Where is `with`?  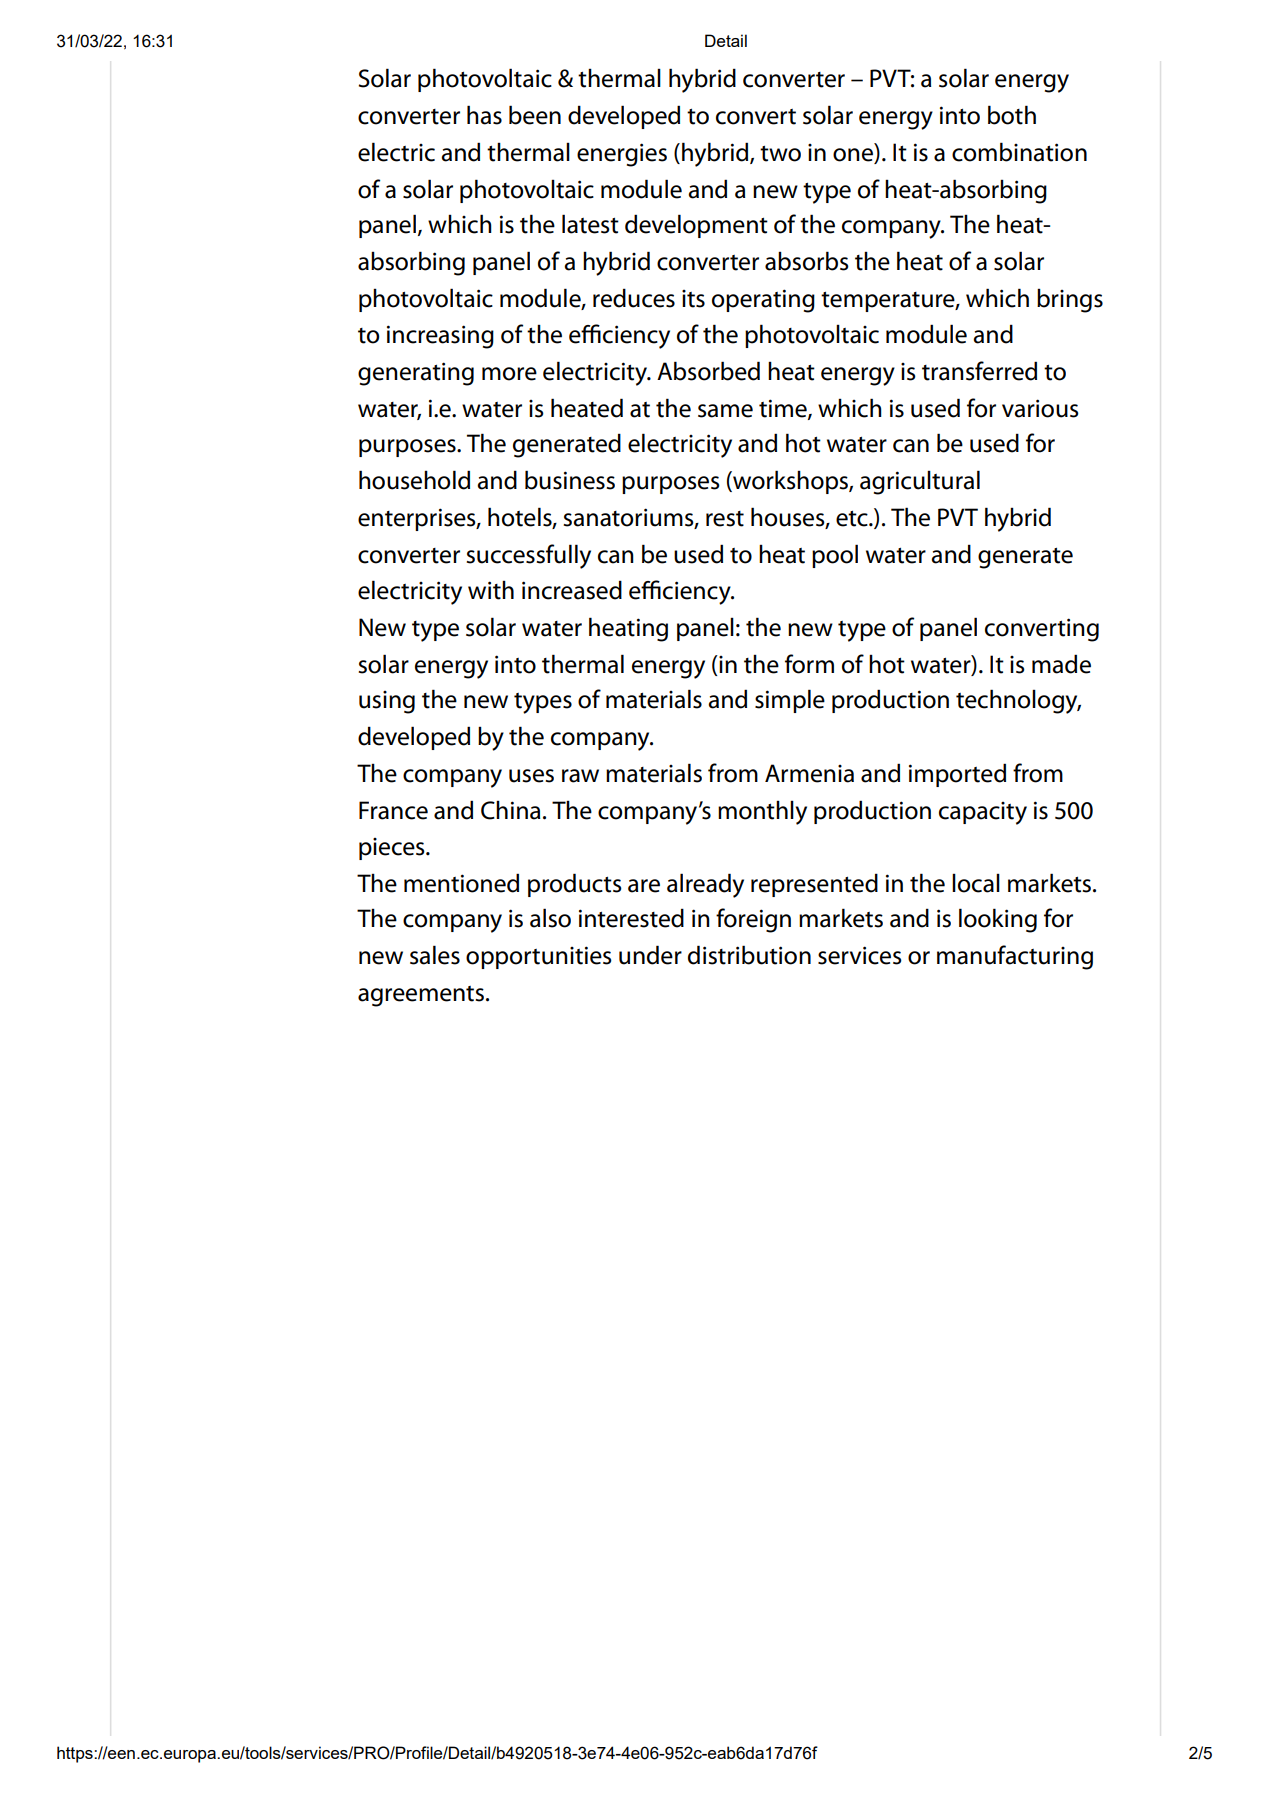 with is located at coordinates (491, 590).
